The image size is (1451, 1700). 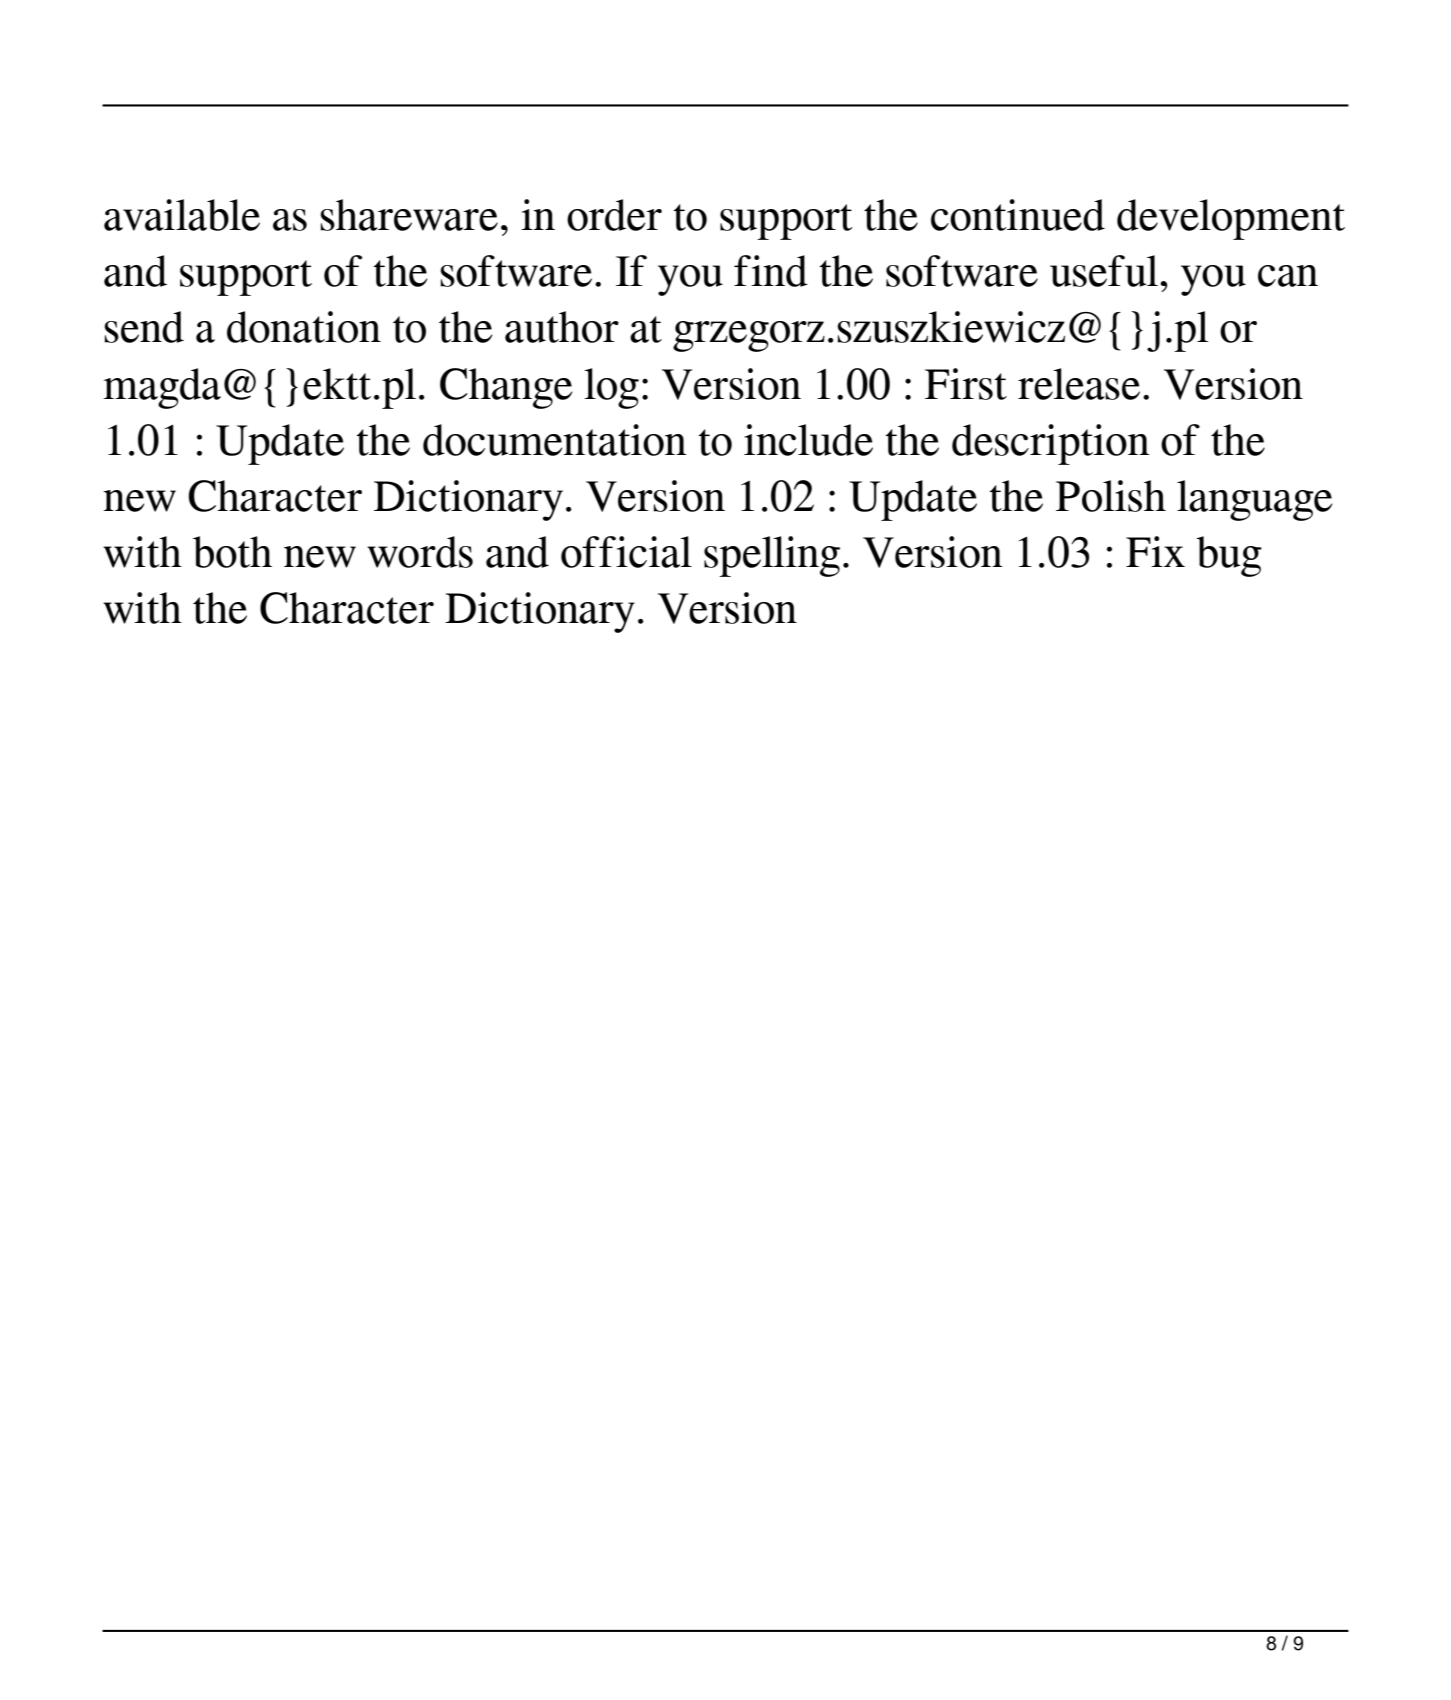 What do you see at coordinates (554, 440) in the document?
I see `documentation` at bounding box center [554, 440].
